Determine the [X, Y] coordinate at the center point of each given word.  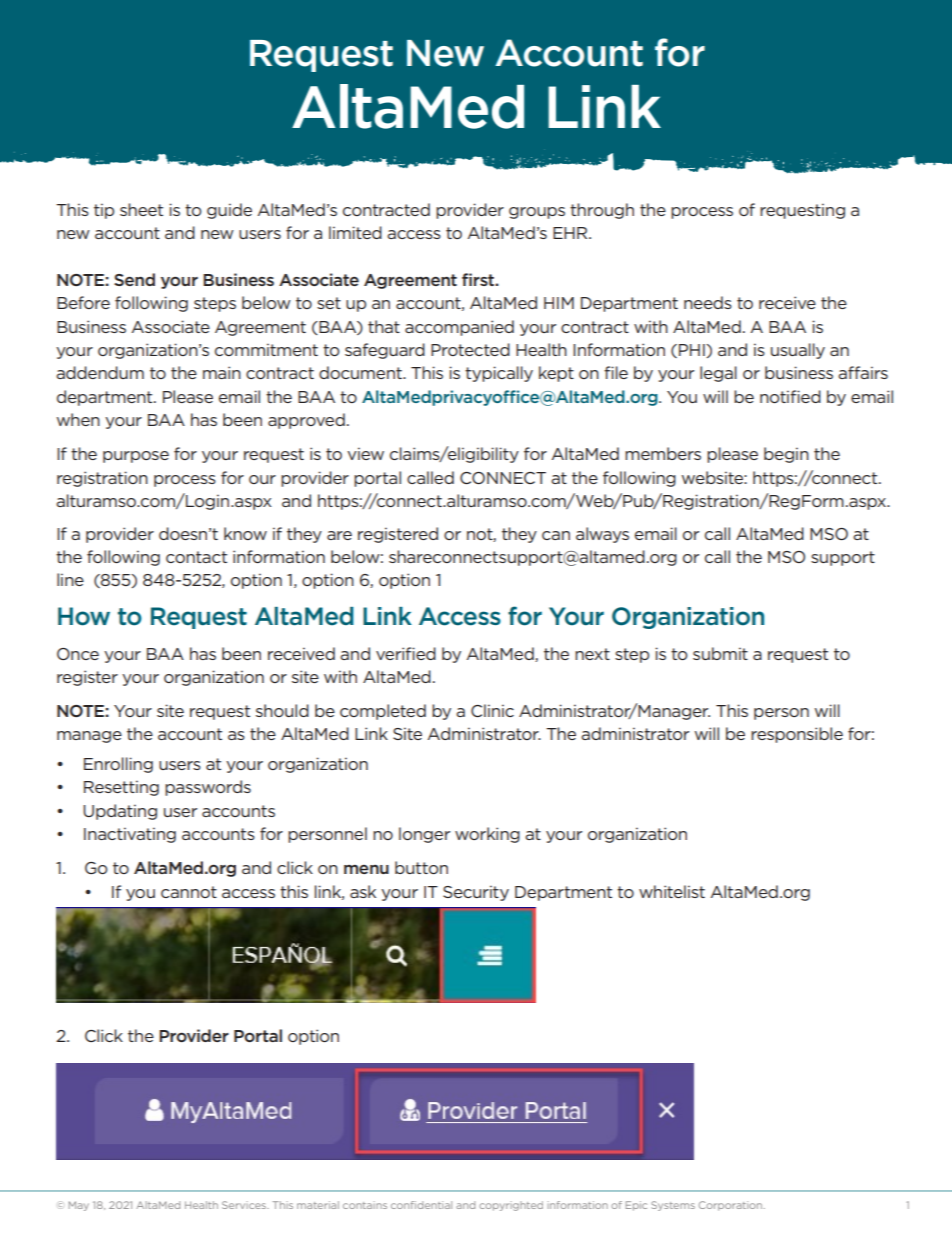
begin [786, 455]
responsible [797, 735]
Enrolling [118, 765]
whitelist [672, 891]
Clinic [492, 710]
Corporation [732, 1206]
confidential [421, 1205]
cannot [189, 892]
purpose [136, 457]
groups [537, 213]
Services [245, 1205]
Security [476, 893]
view [365, 453]
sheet [141, 209]
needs [708, 302]
